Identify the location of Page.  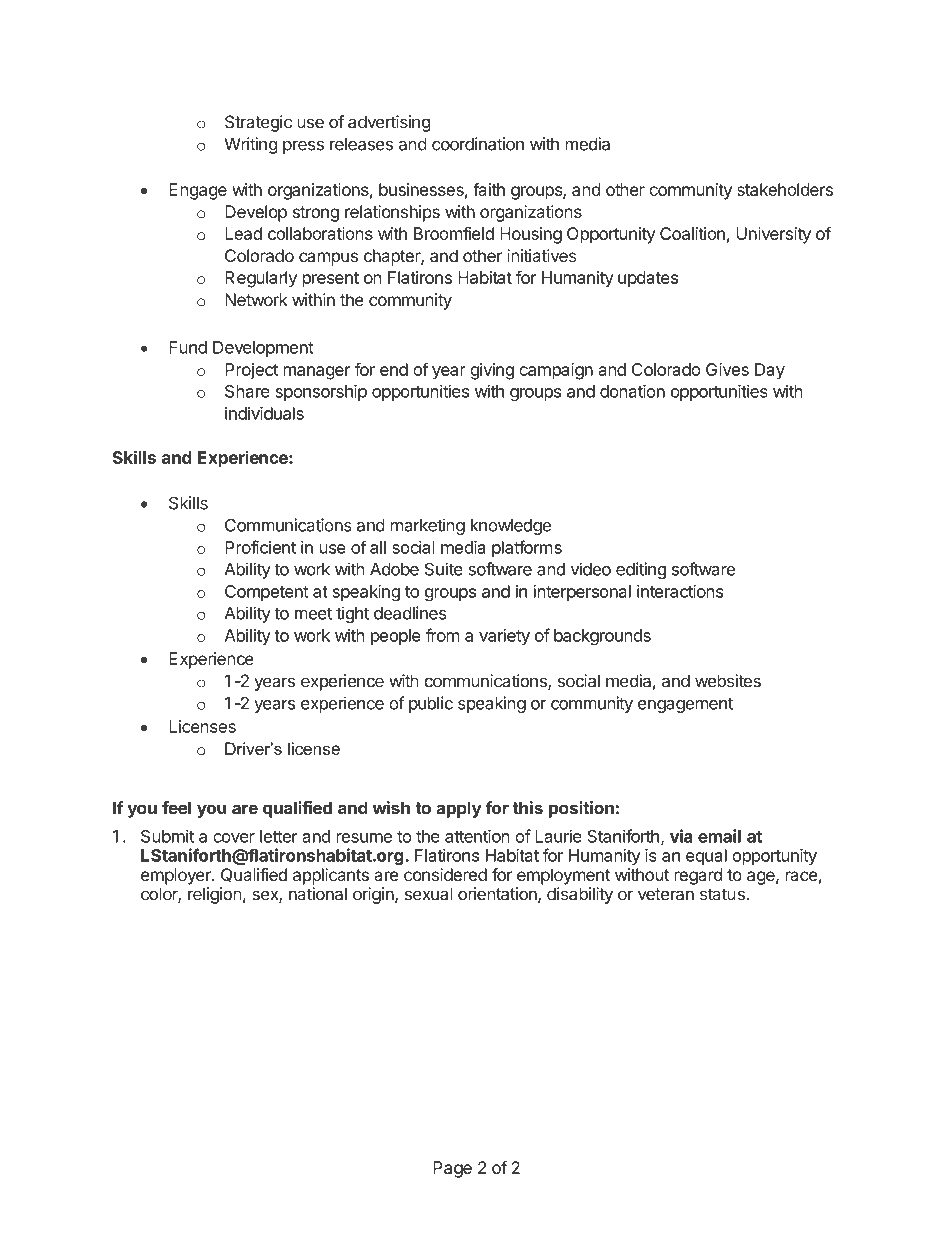
(452, 1169).
